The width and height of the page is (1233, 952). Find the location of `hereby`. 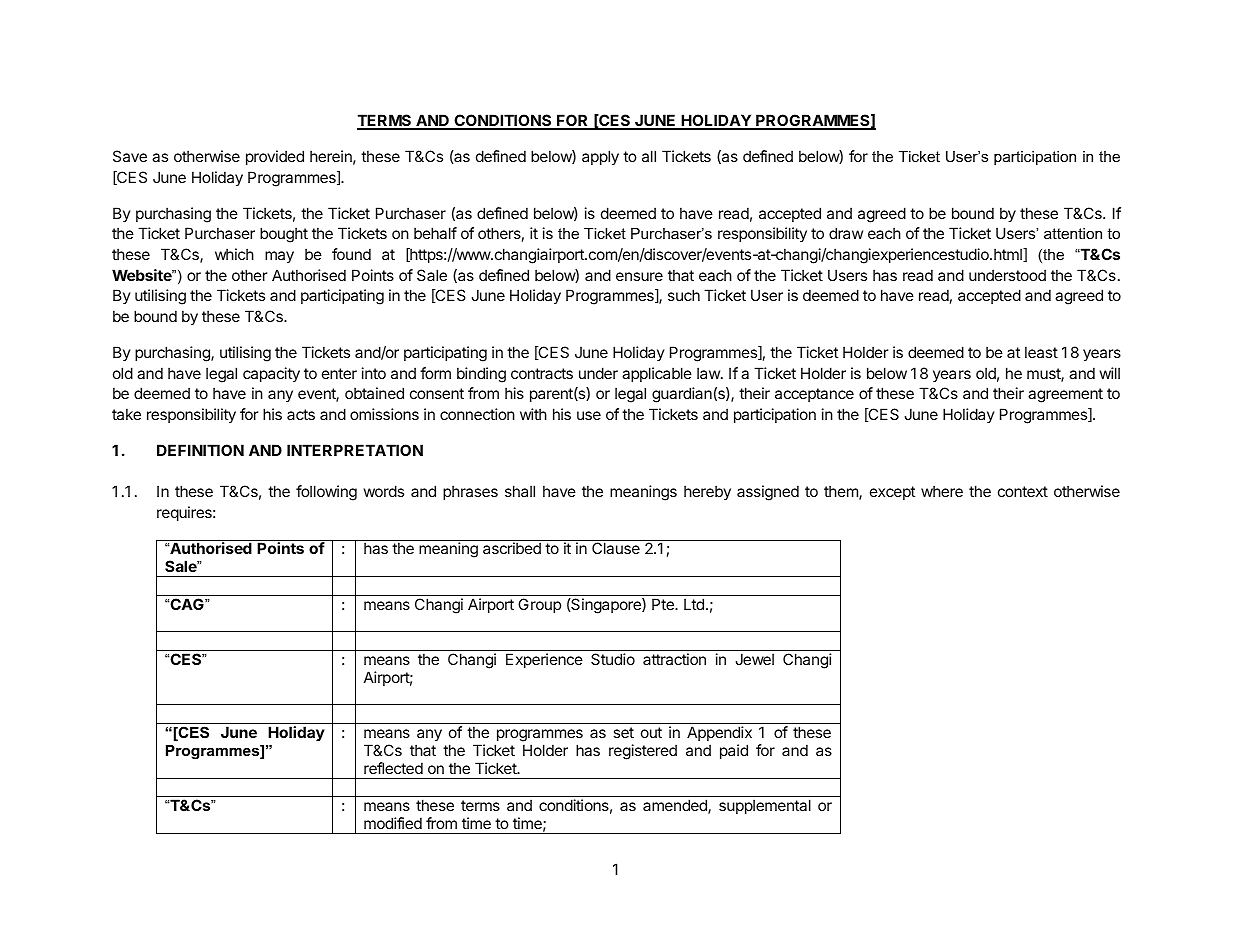

hereby is located at coordinates (707, 492).
